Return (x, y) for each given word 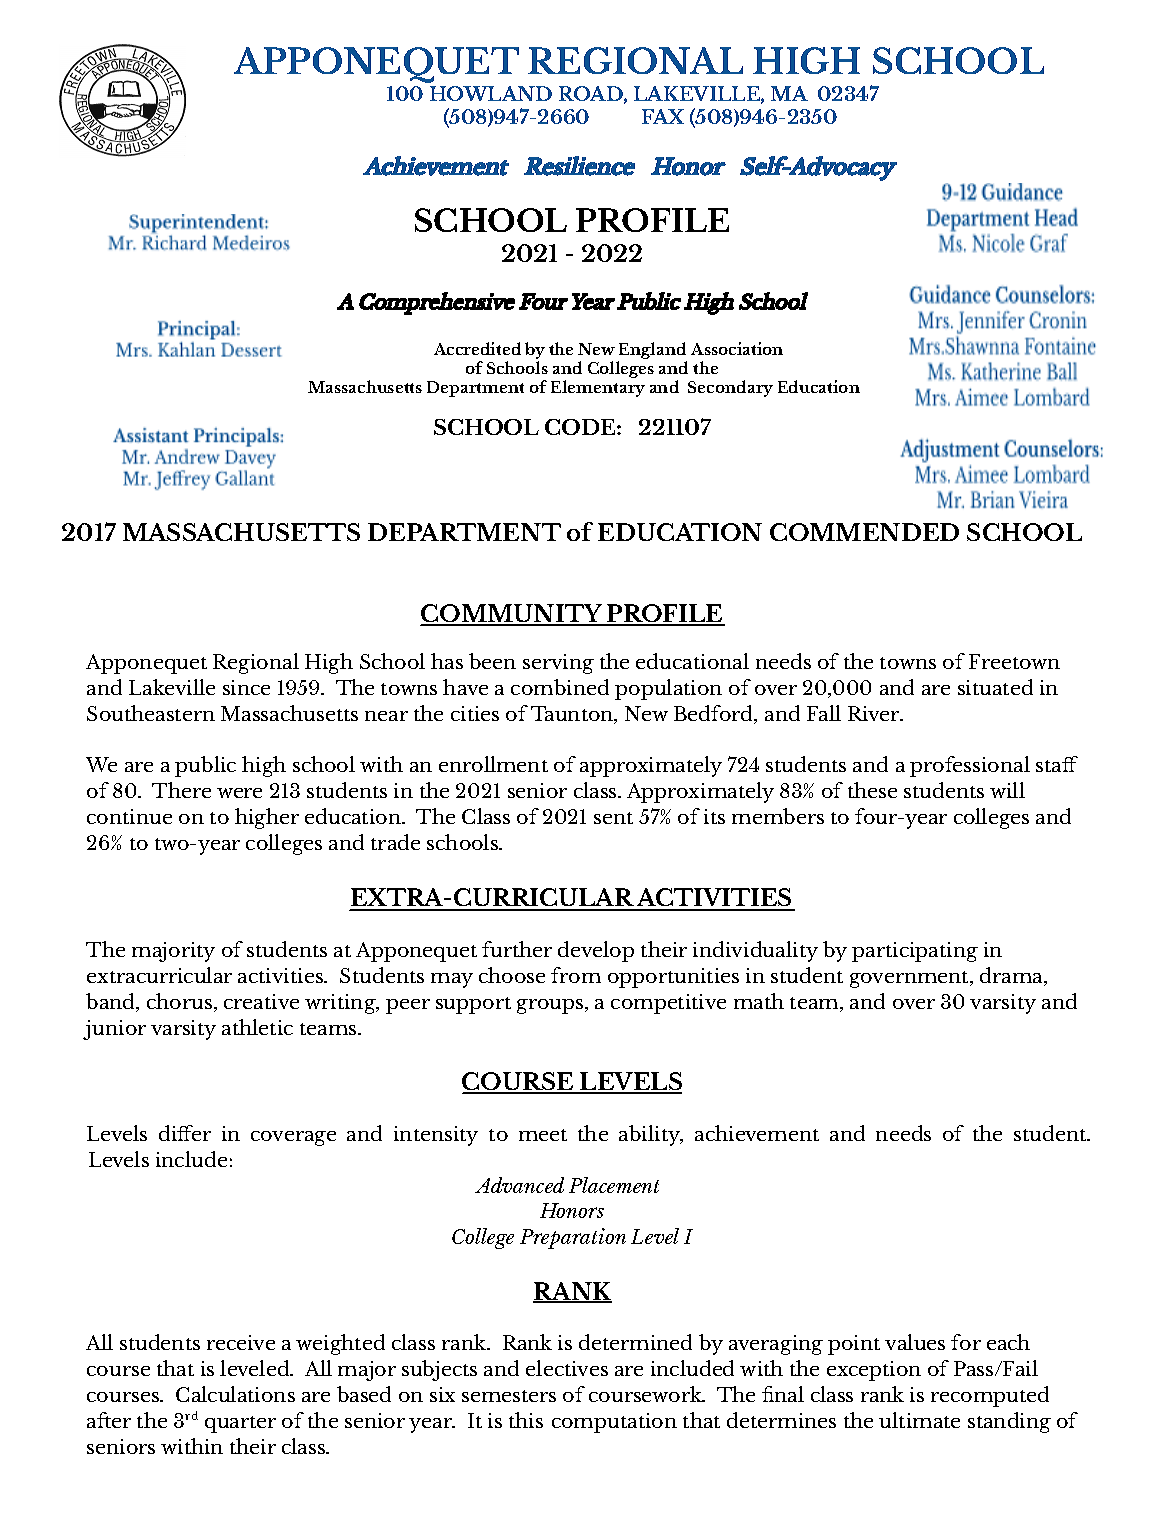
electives (567, 1368)
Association (737, 348)
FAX (663, 116)
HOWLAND (491, 93)
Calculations (235, 1394)
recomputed (990, 1396)
